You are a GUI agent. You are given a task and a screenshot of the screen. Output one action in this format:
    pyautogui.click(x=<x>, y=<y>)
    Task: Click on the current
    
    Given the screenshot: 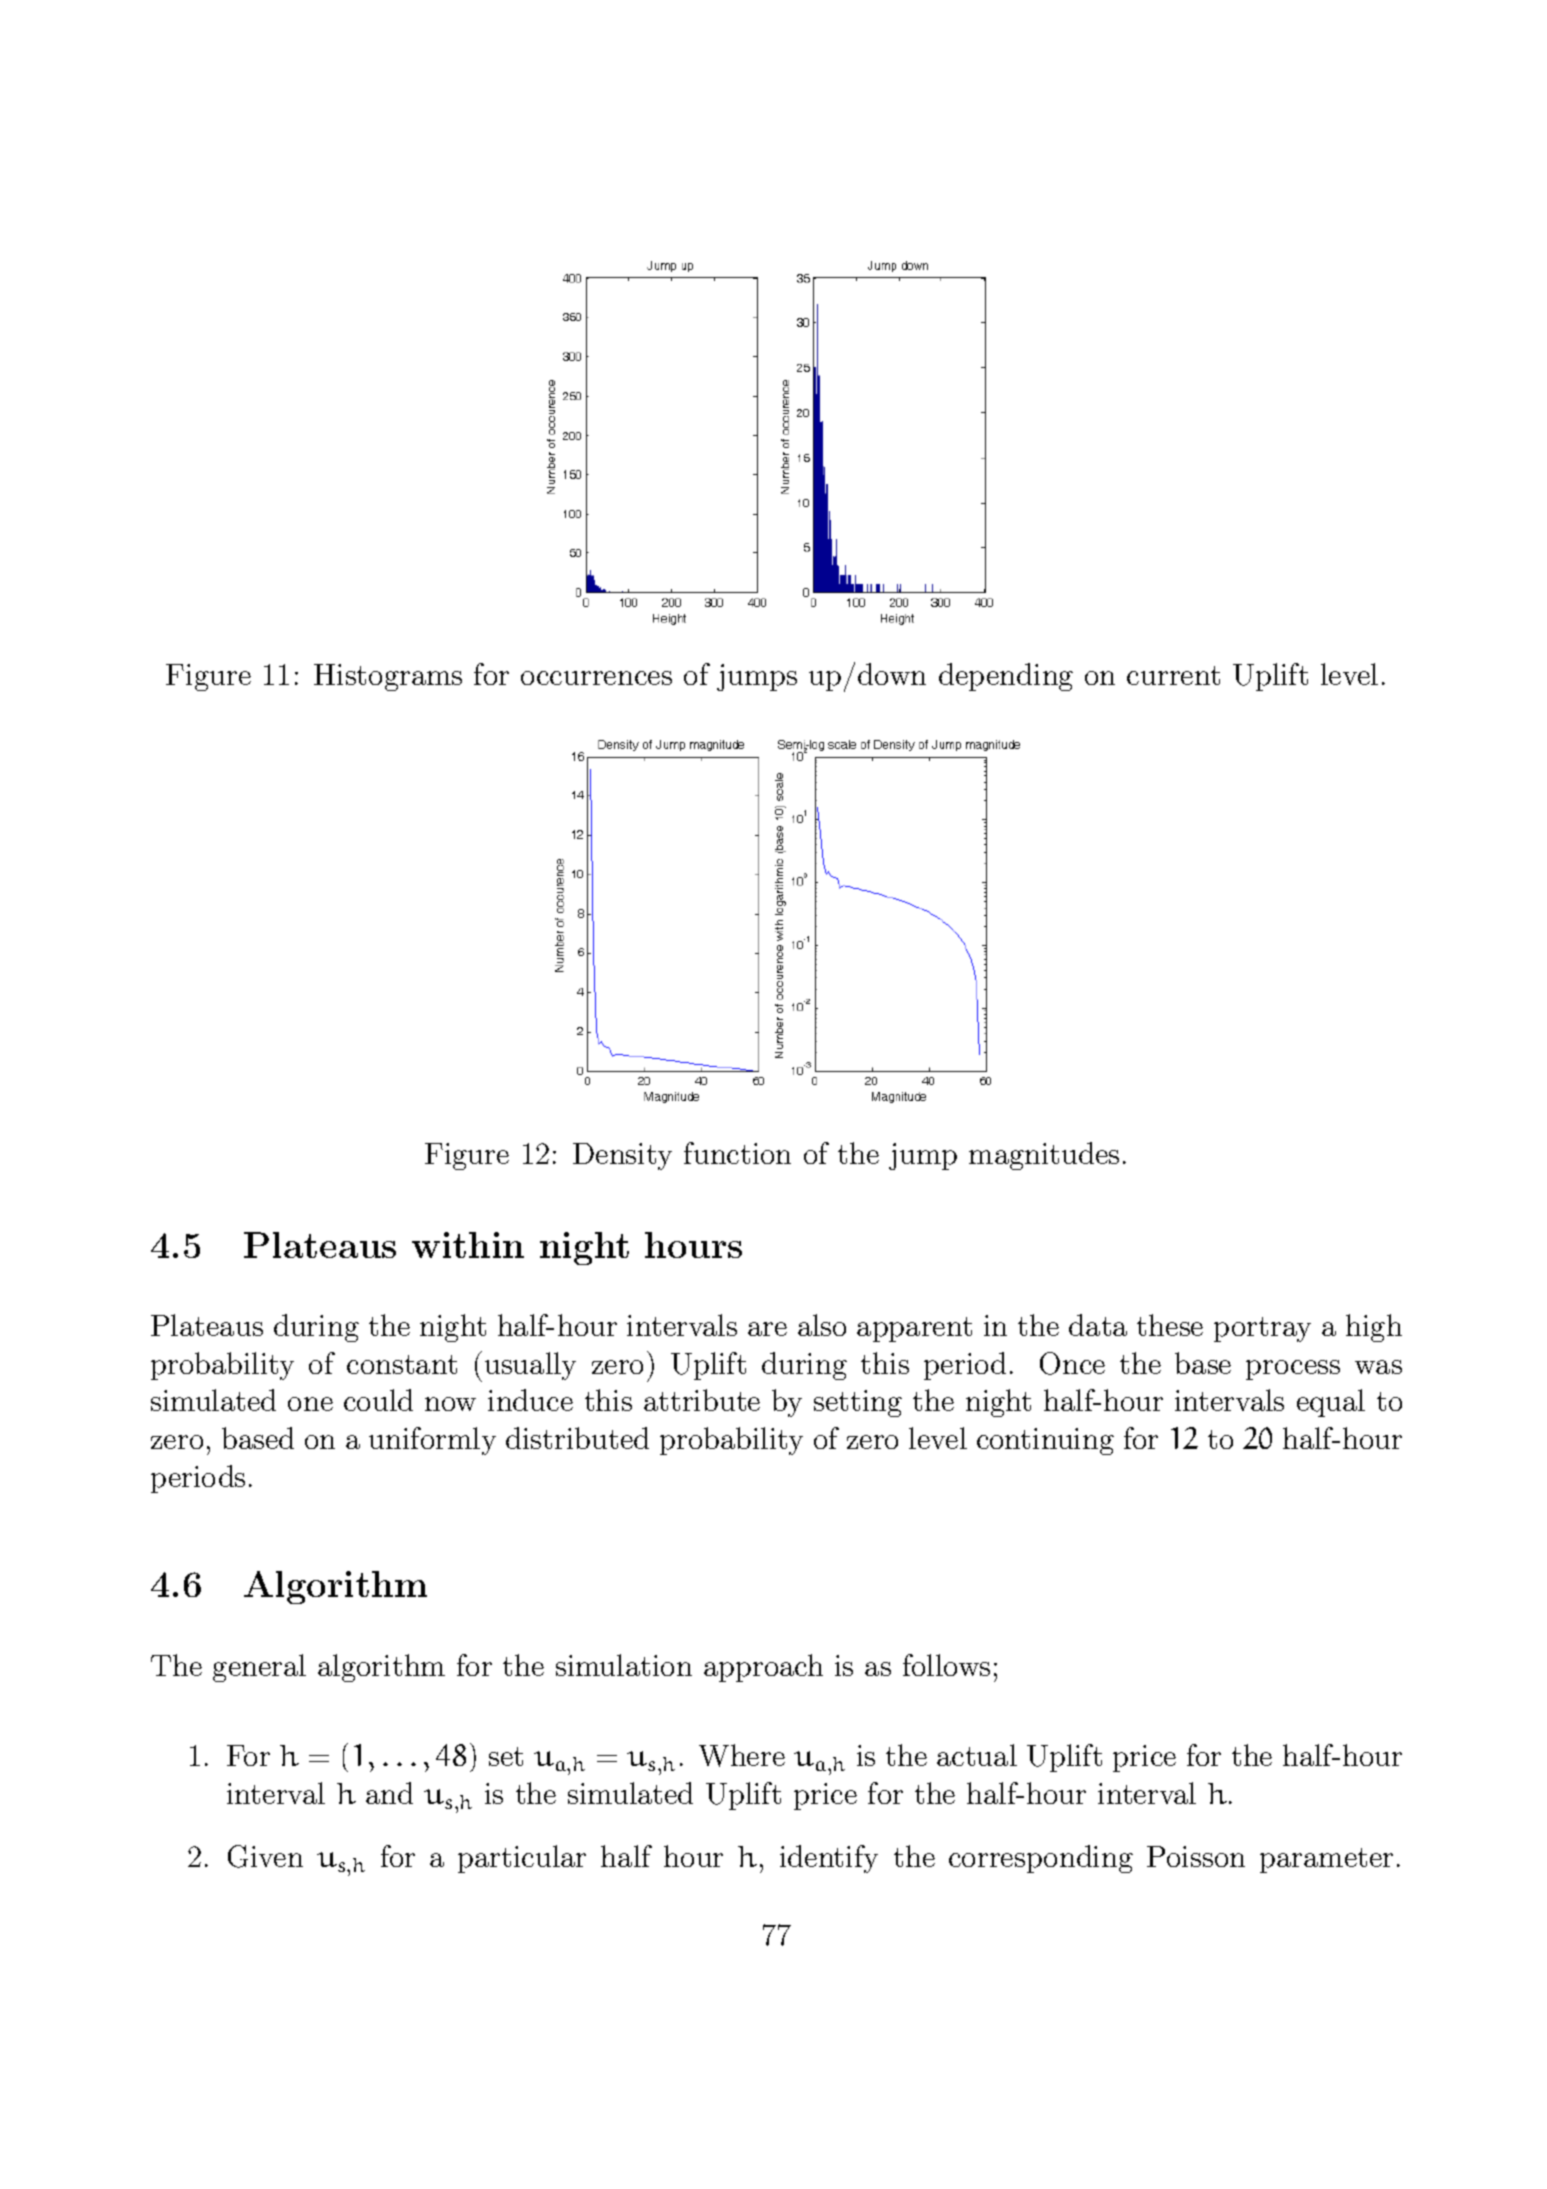 What is the action you would take?
    pyautogui.click(x=1173, y=675)
